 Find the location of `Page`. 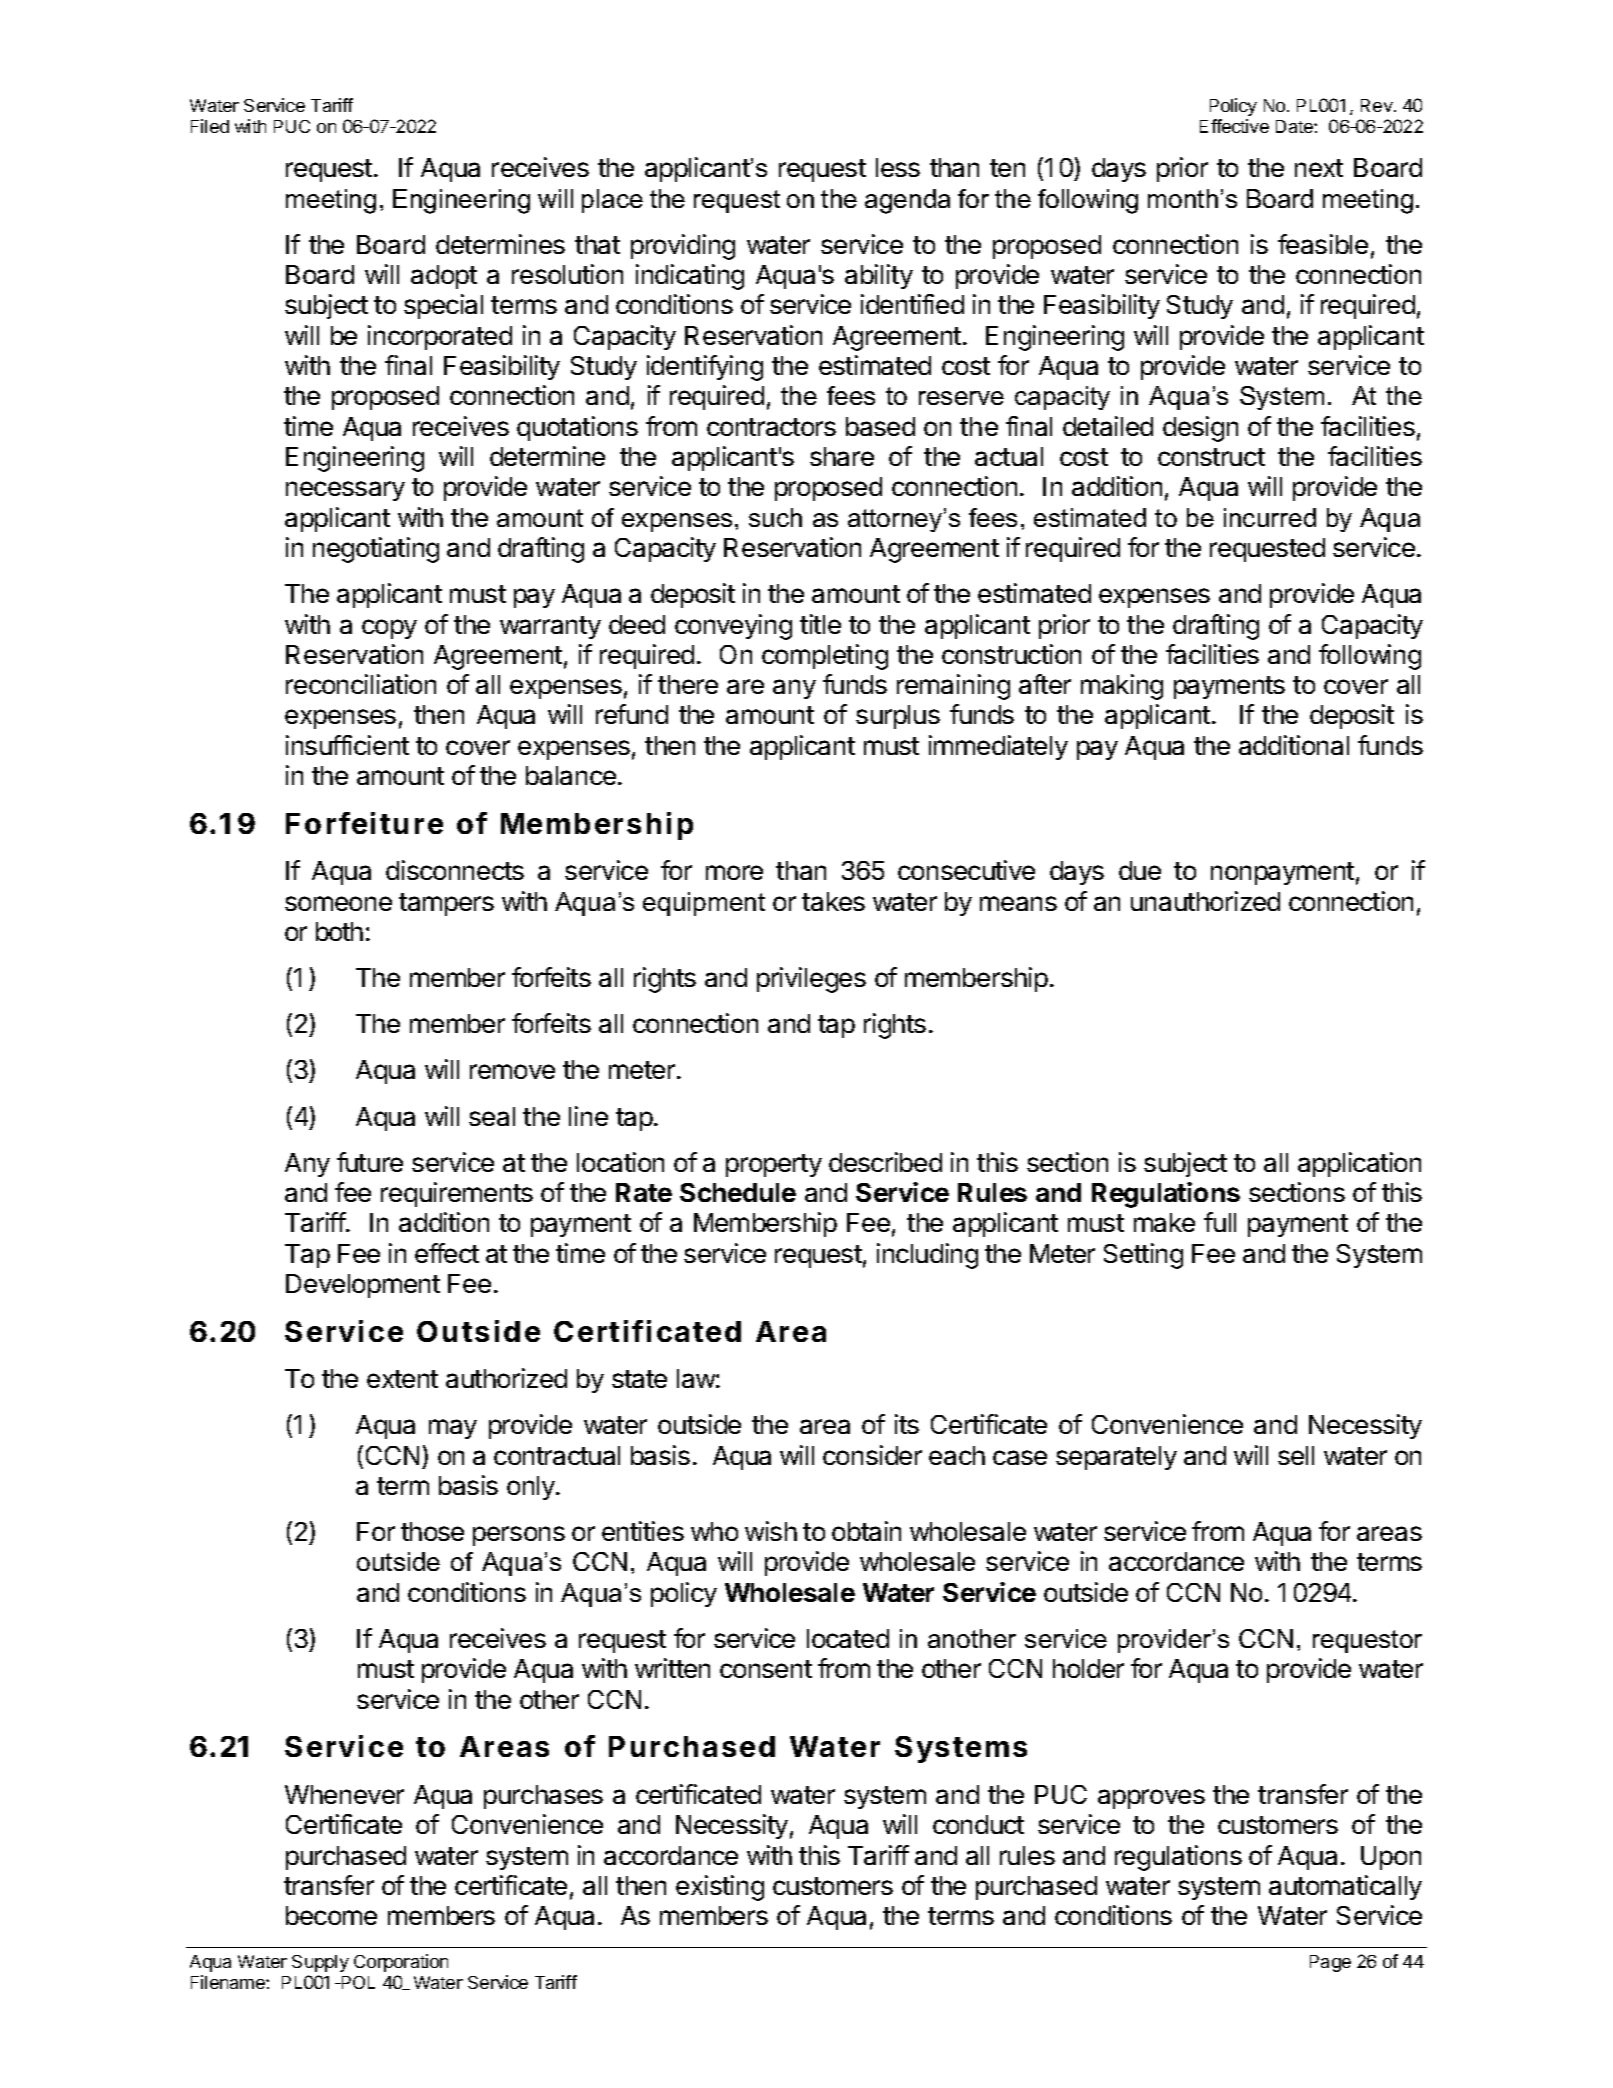

Page is located at coordinates (1330, 1963).
